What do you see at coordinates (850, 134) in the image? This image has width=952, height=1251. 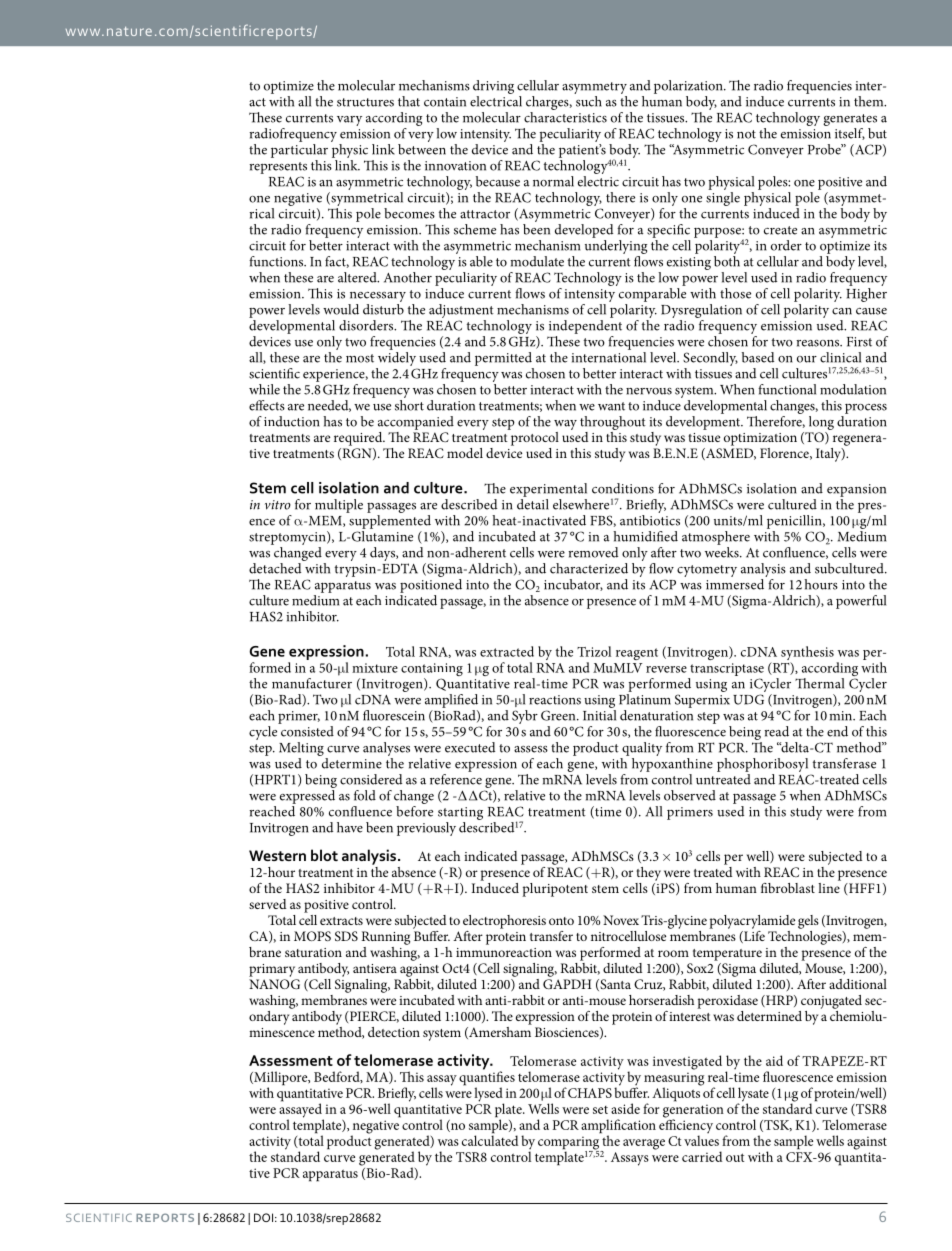 I see `itself` at bounding box center [850, 134].
